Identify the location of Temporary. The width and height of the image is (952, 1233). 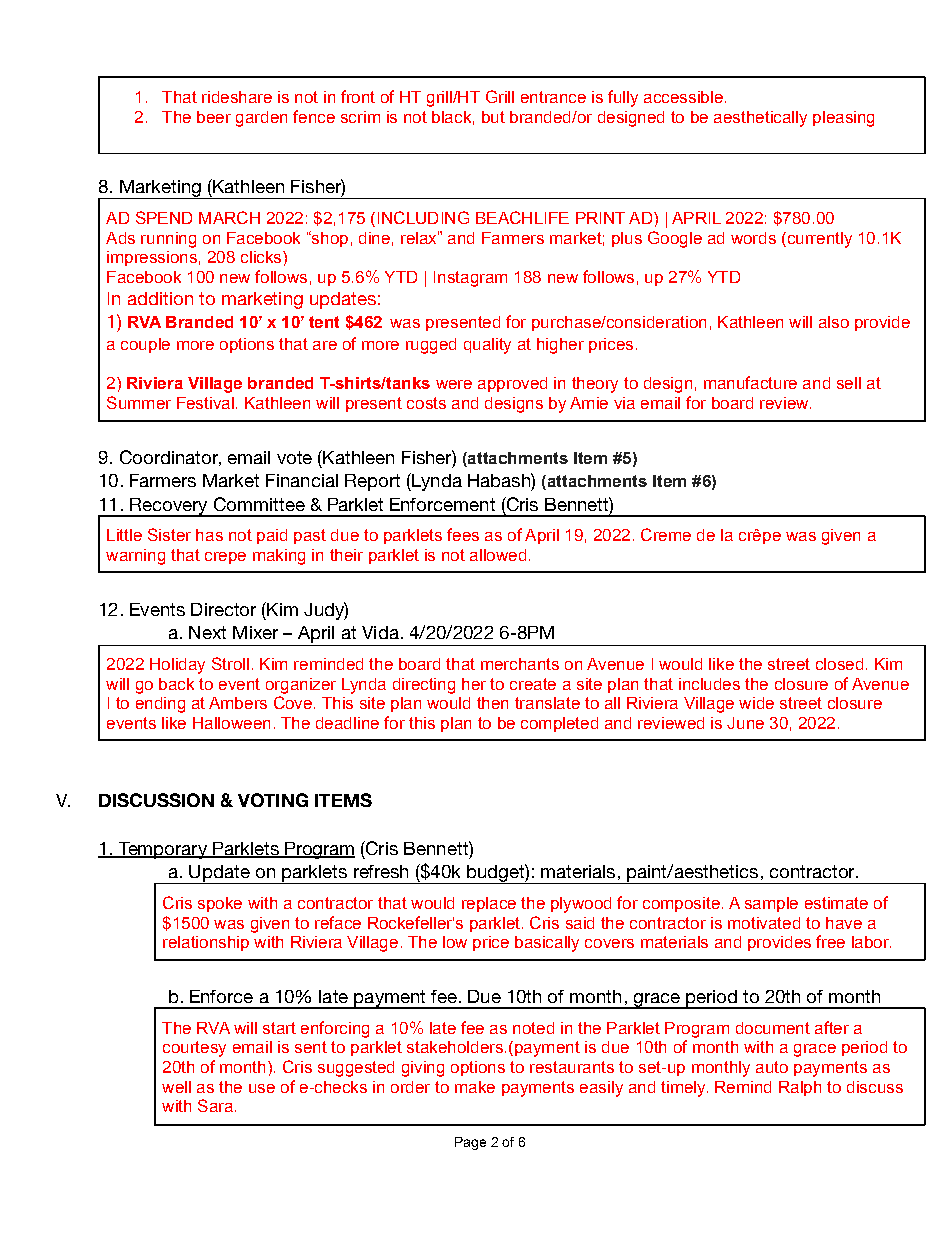
(162, 850).
